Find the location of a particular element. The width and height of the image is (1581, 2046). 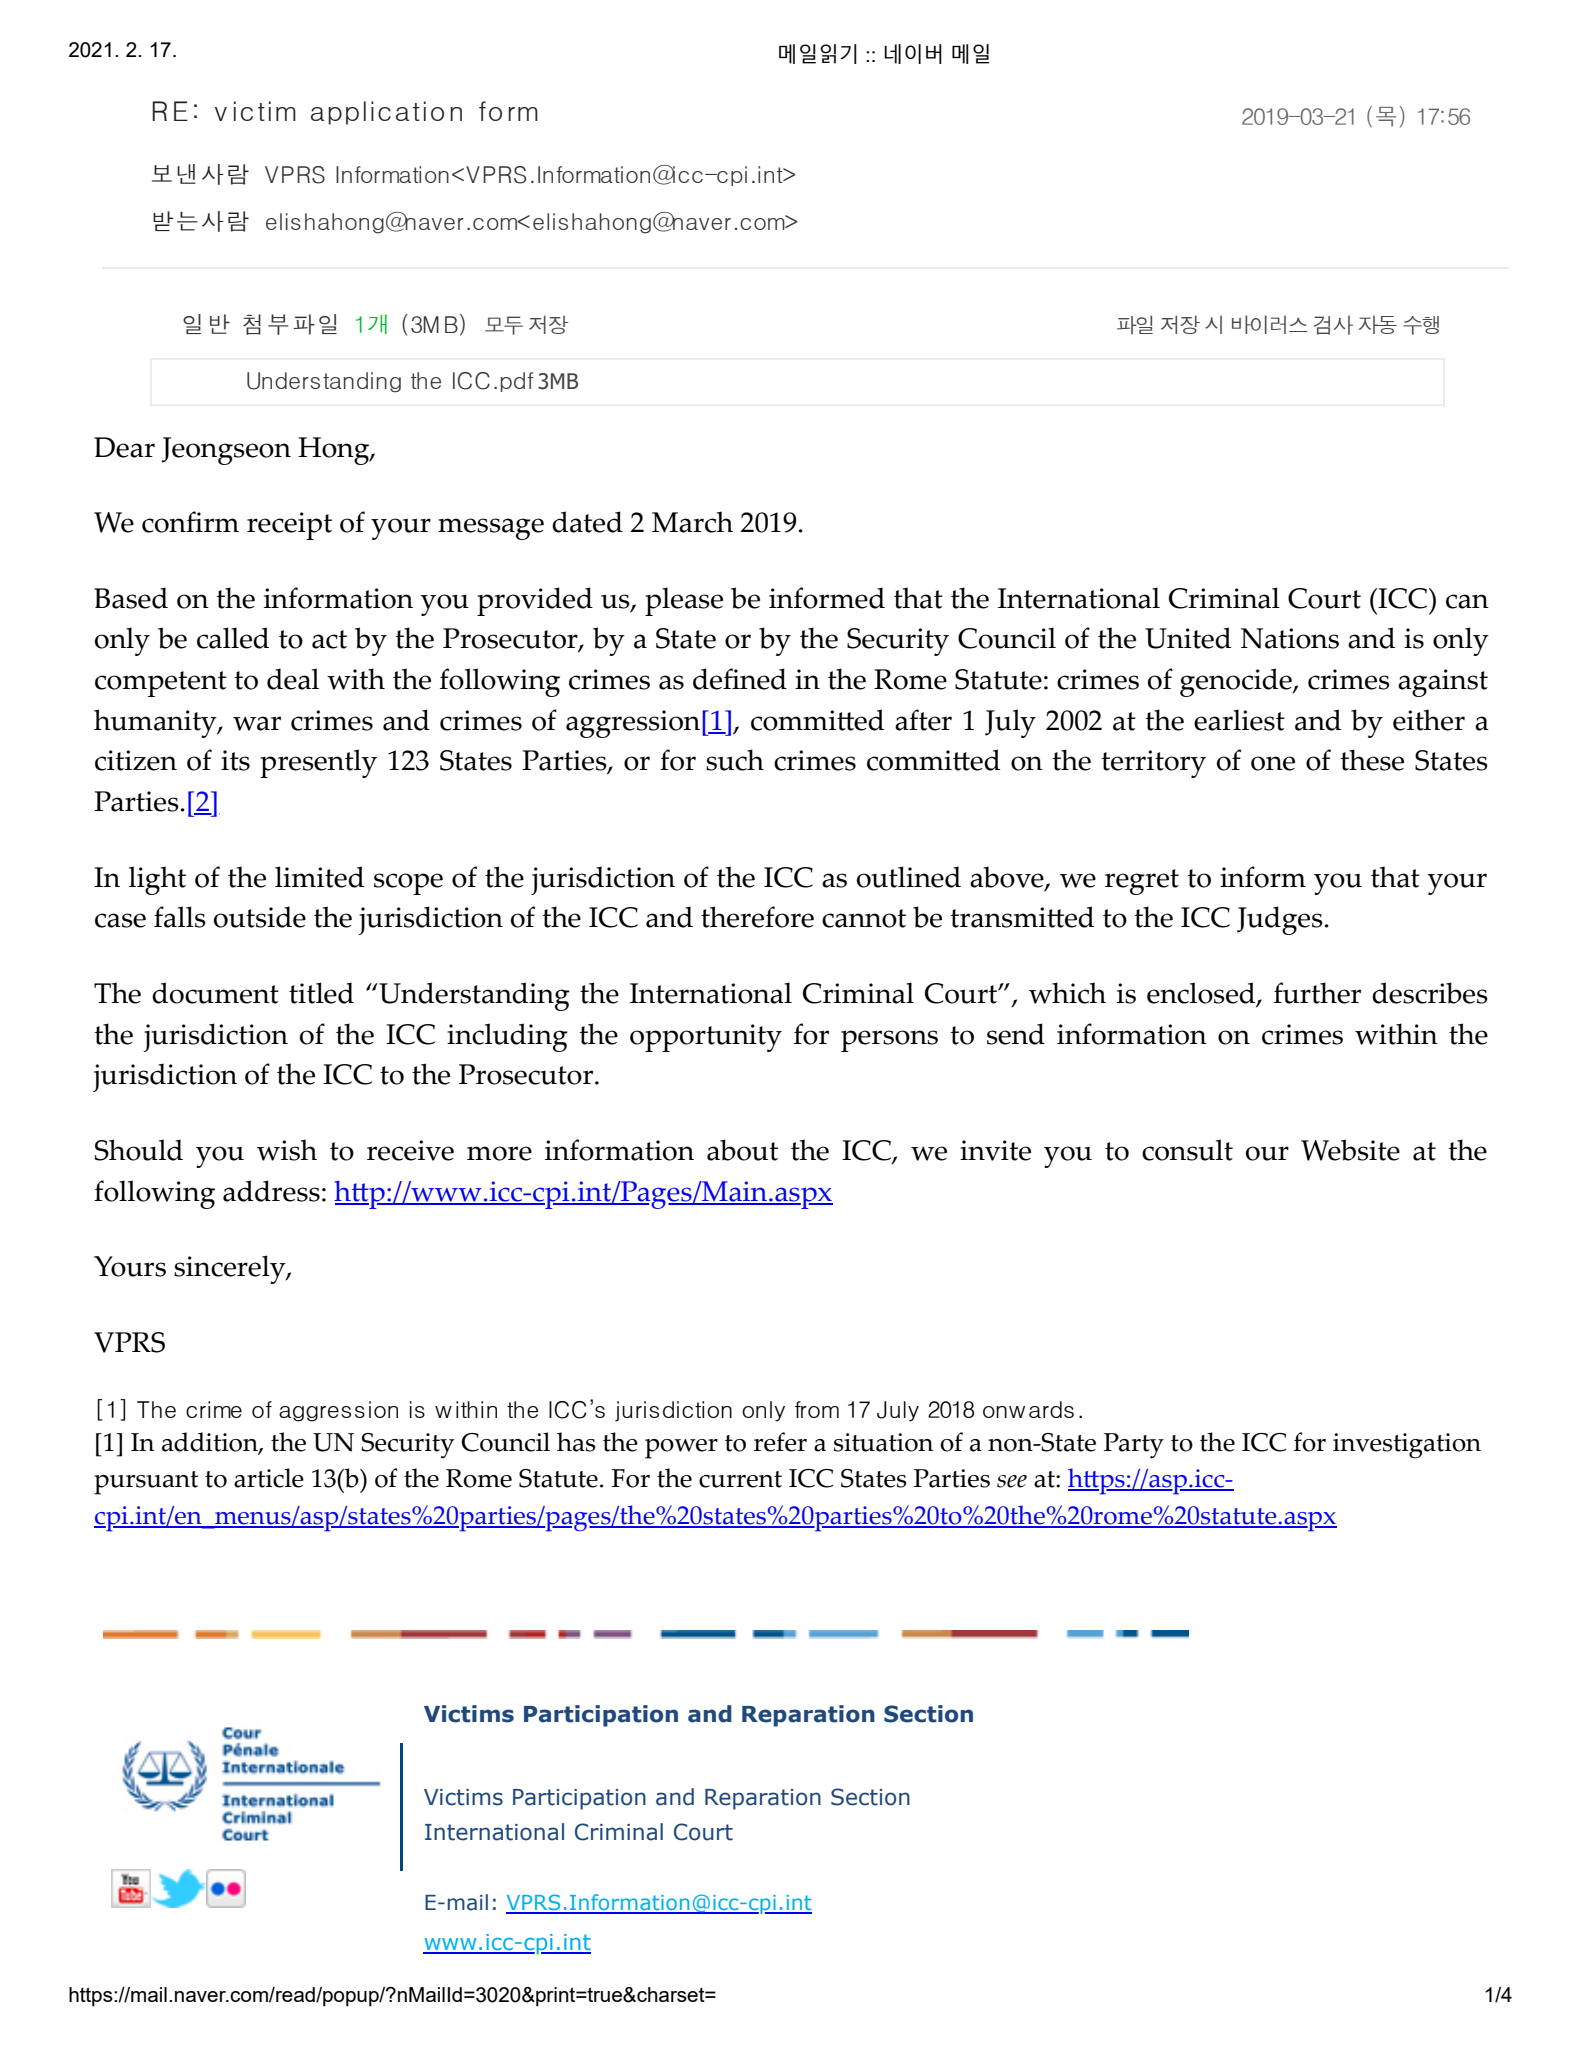

refer is located at coordinates (780, 1442).
